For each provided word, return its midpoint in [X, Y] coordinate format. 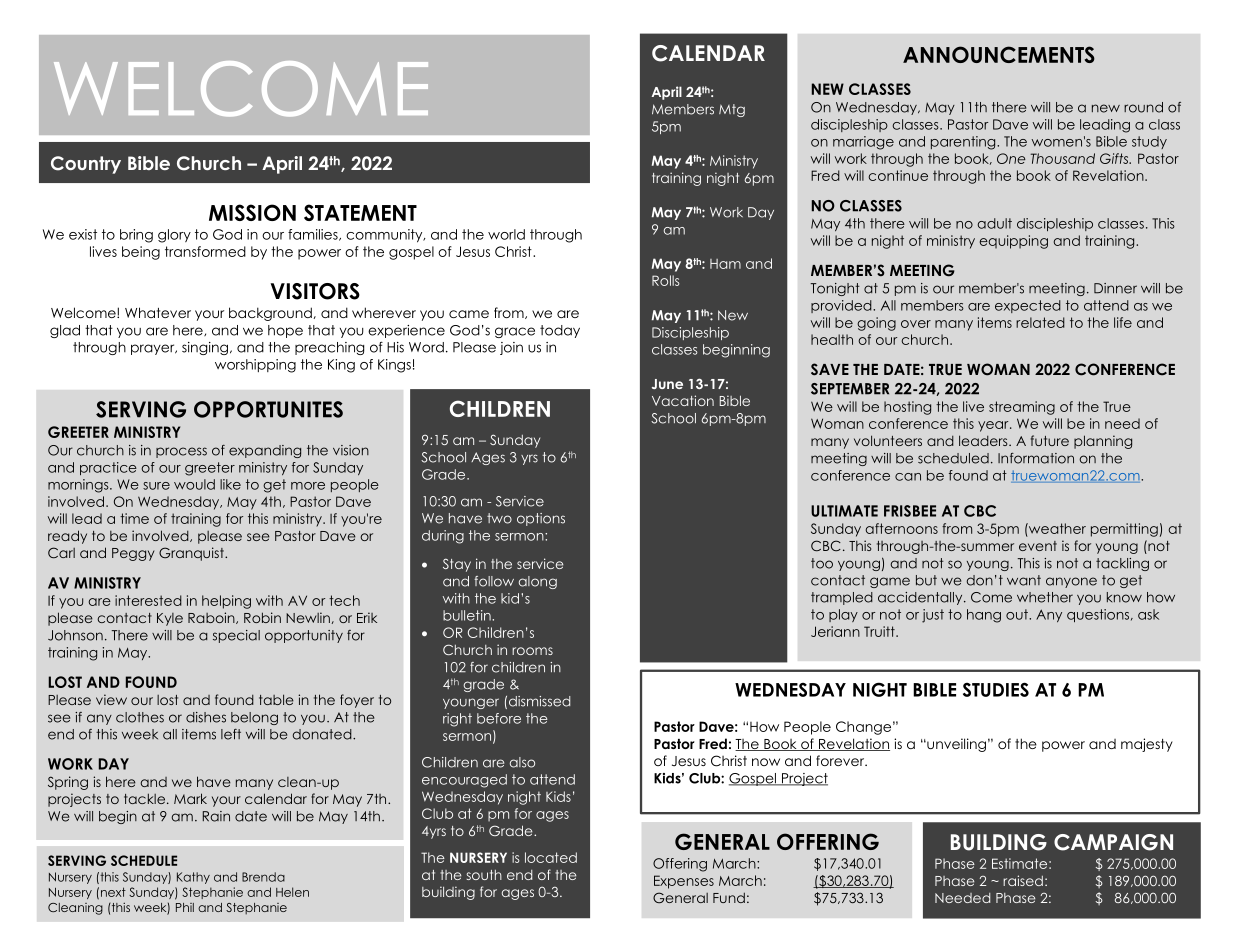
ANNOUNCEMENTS [999, 54]
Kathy [193, 878]
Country [86, 165]
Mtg [732, 110]
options [541, 519]
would [194, 484]
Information [1036, 458]
